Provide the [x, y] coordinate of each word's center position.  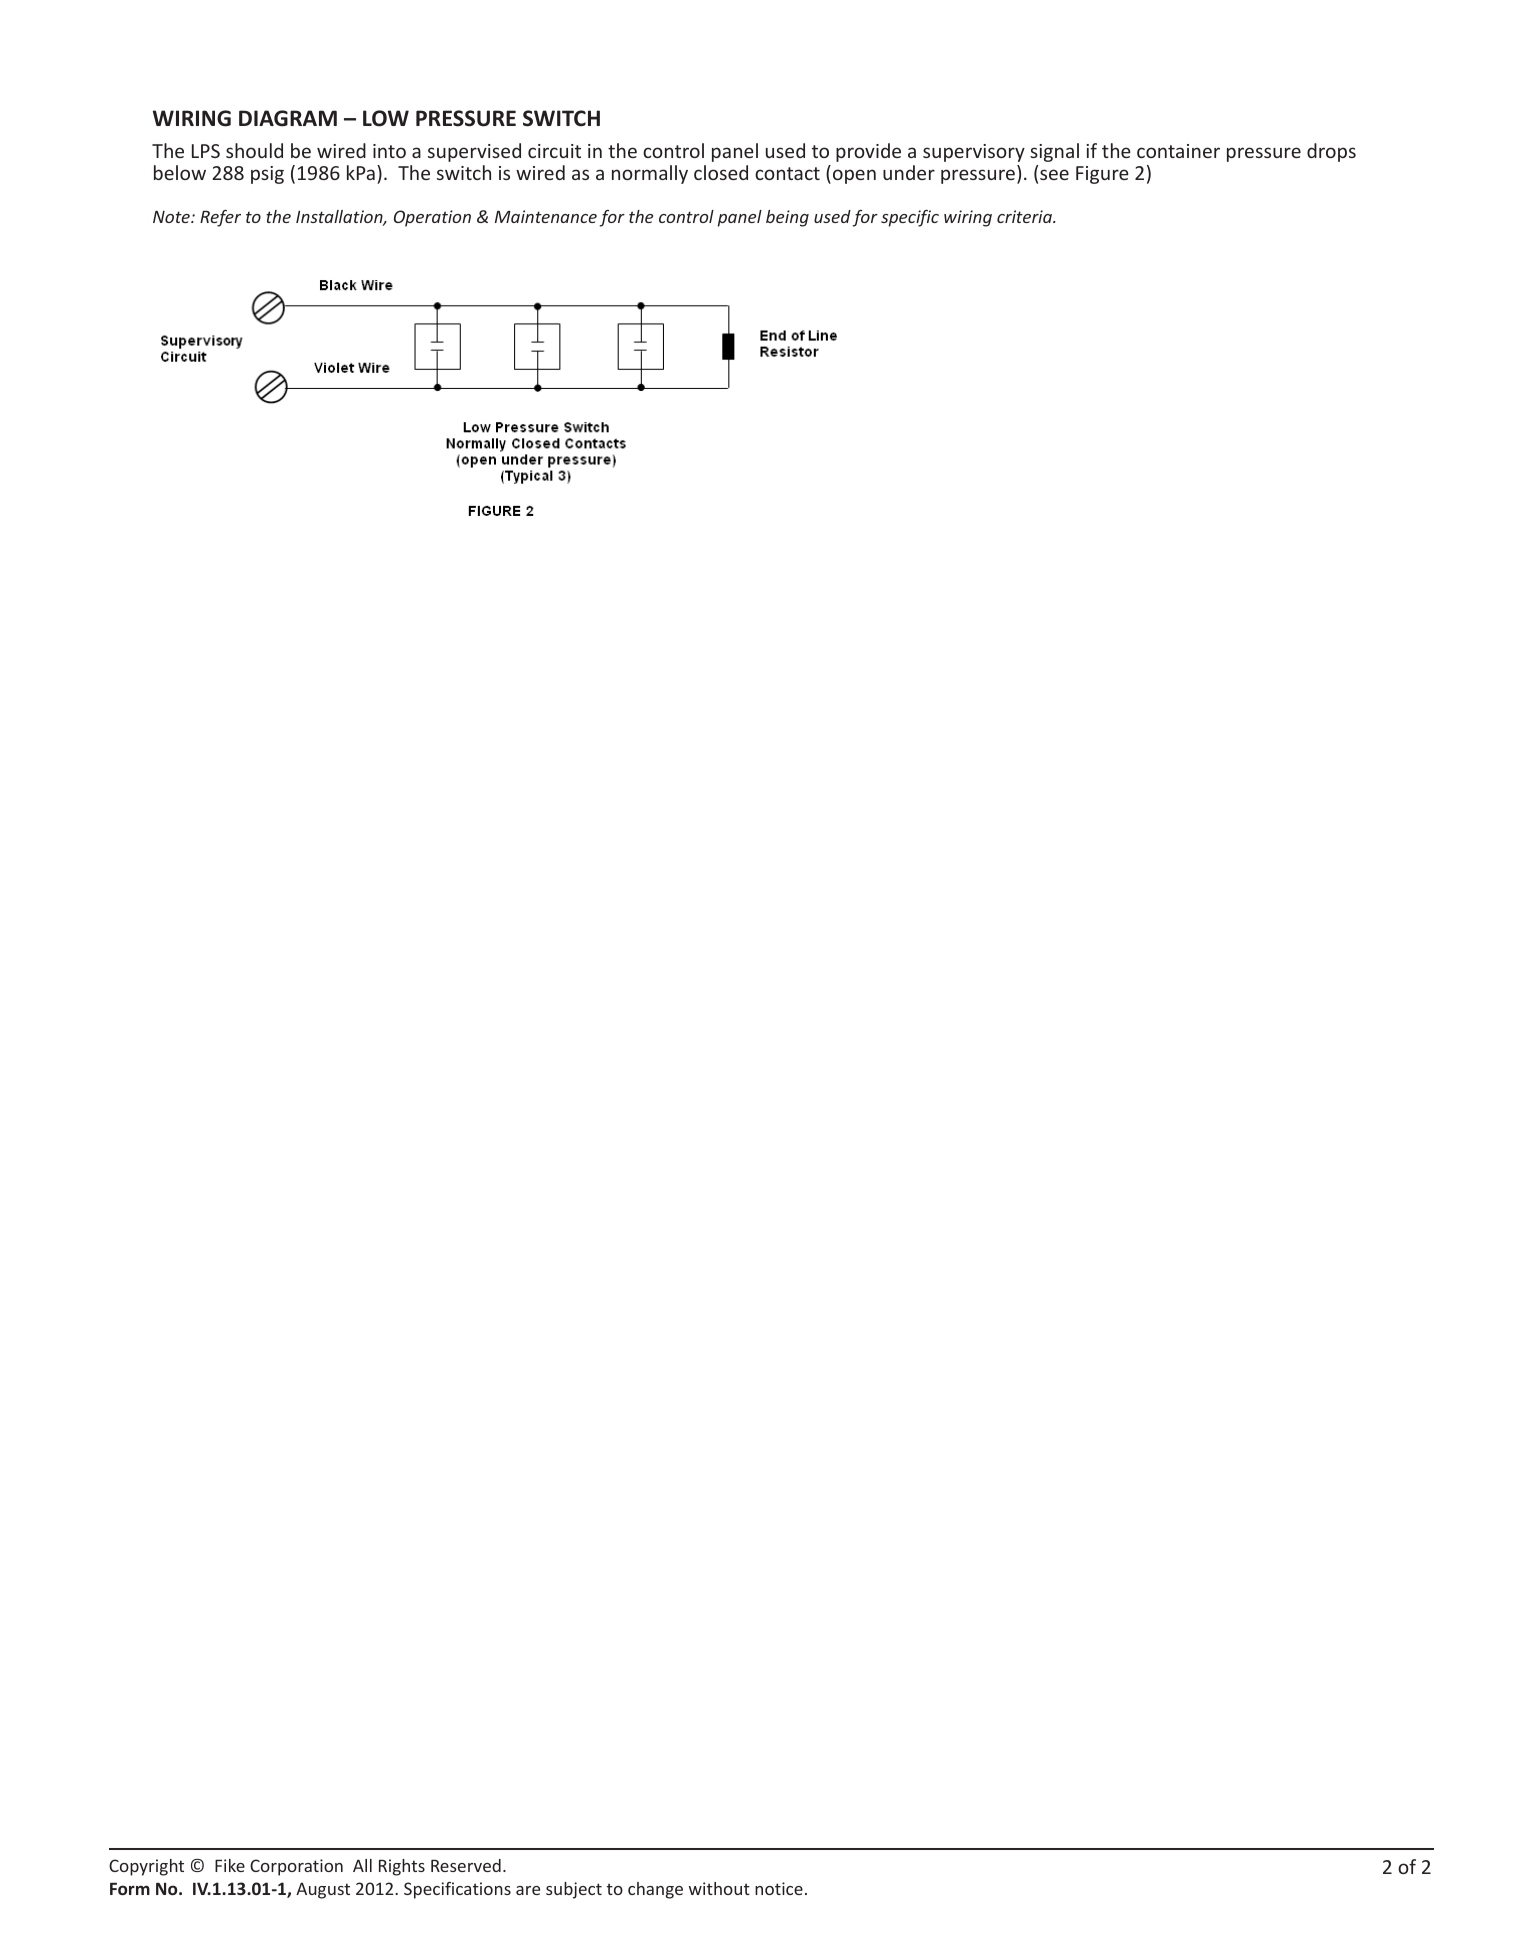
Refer [220, 218]
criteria [1025, 216]
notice [779, 1888]
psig [267, 175]
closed [721, 172]
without [719, 1888]
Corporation [296, 1867]
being [787, 218]
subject [574, 1890]
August [323, 1890]
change [655, 1890]
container [1178, 151]
